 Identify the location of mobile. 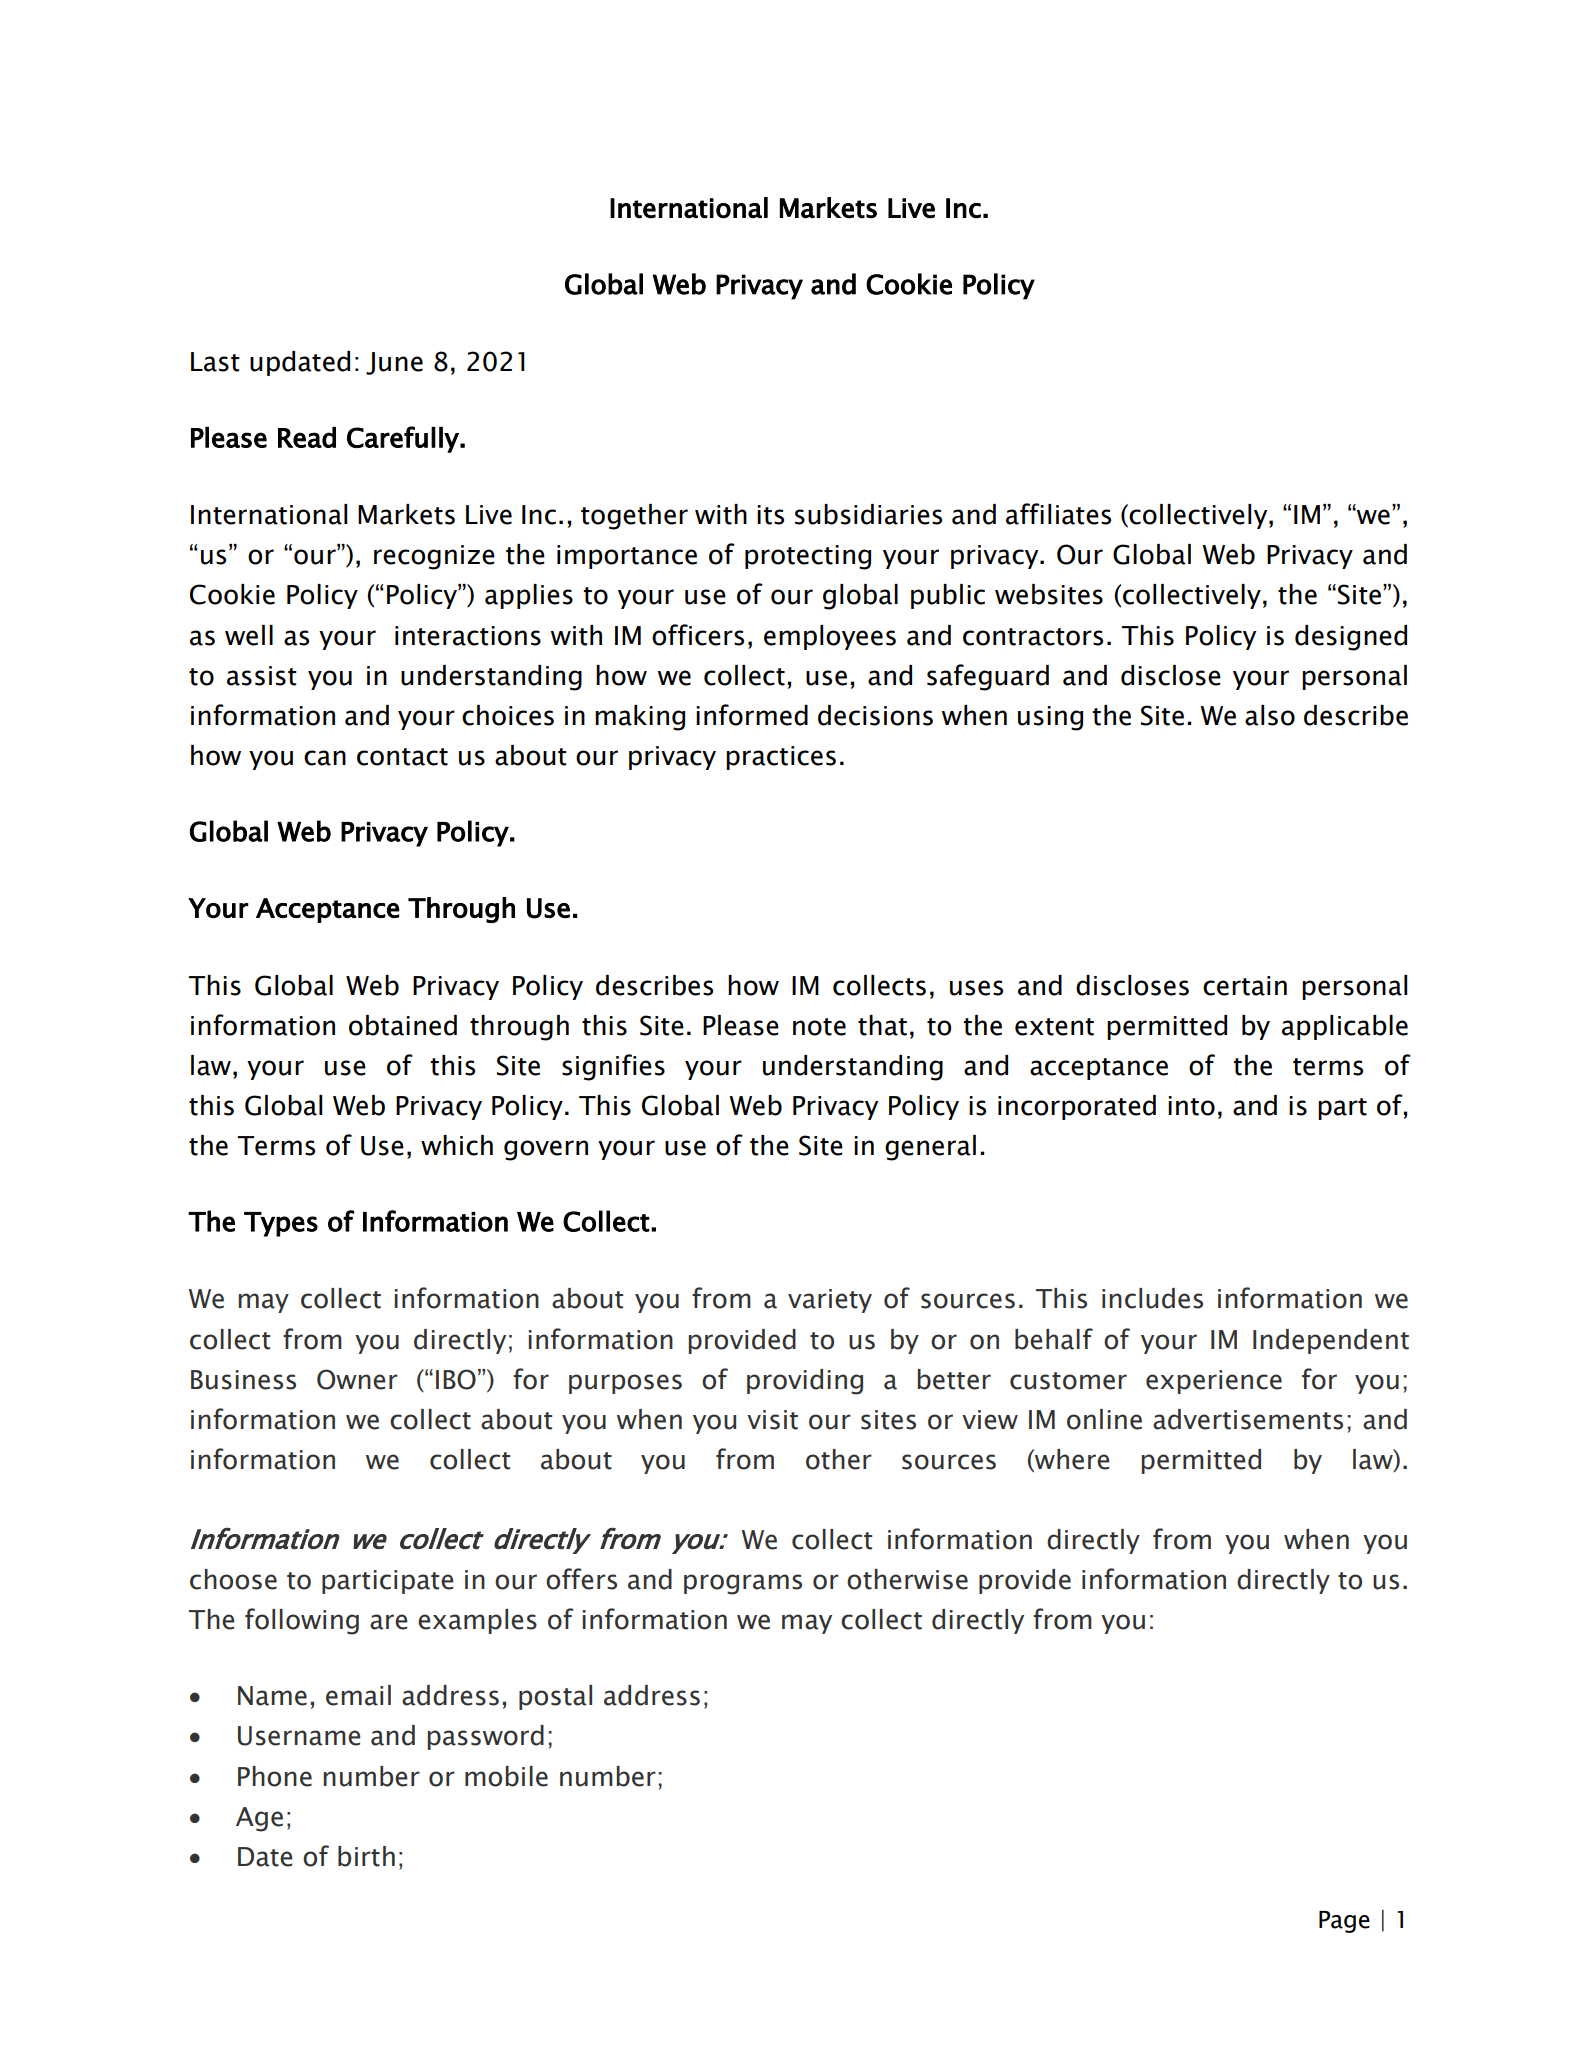
(506, 1776).
